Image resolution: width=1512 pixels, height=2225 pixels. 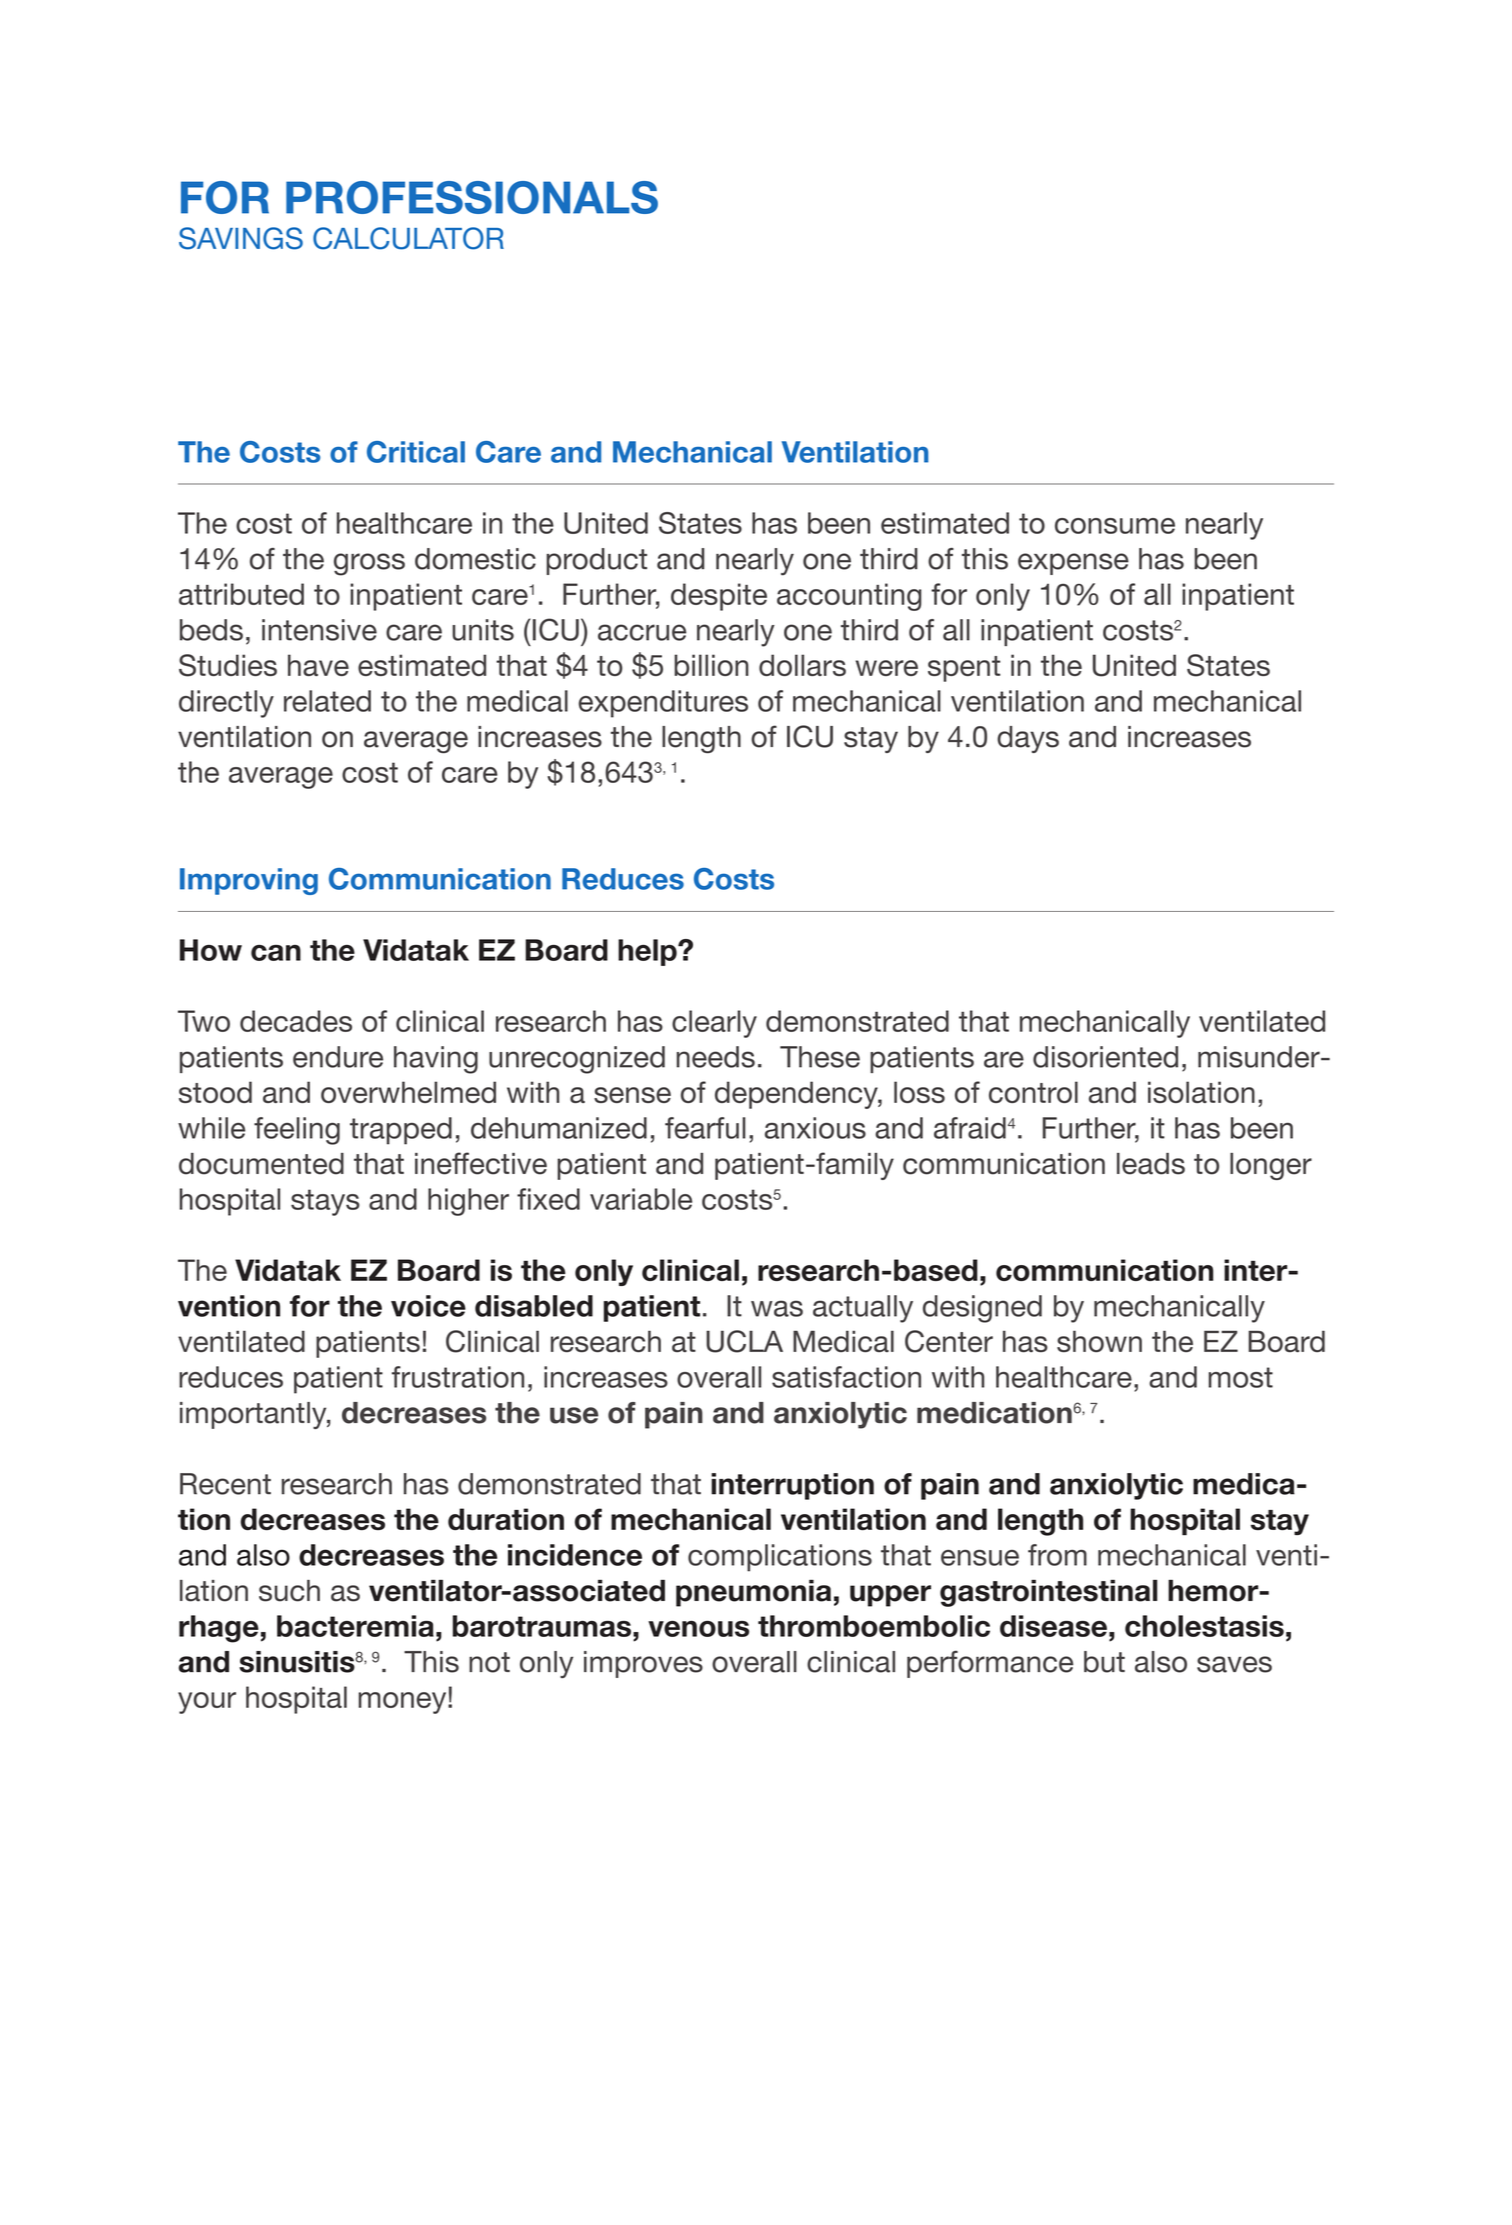 I want to click on documented, so click(x=261, y=1164).
